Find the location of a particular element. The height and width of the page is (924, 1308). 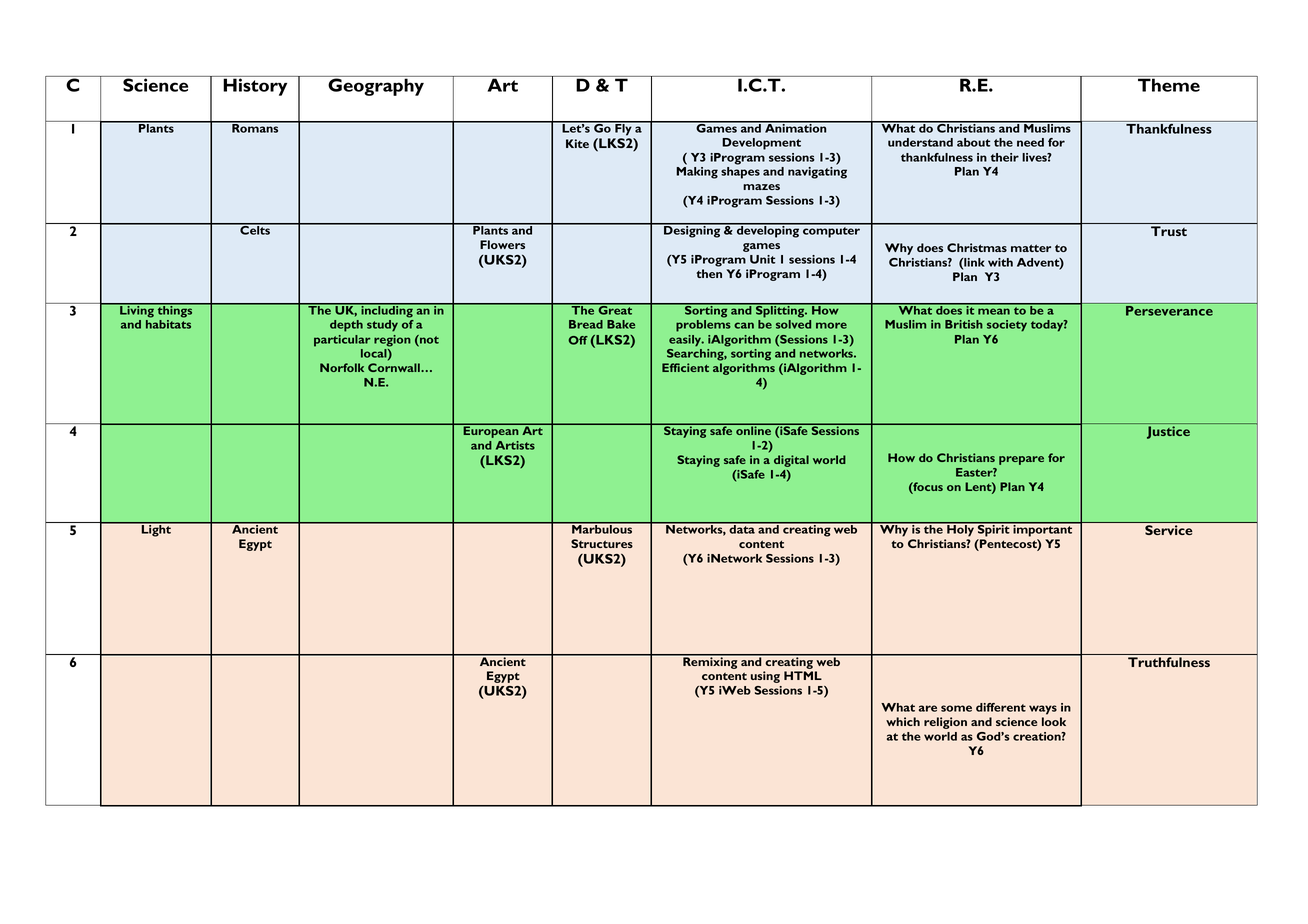

Remixing is located at coordinates (710, 662).
